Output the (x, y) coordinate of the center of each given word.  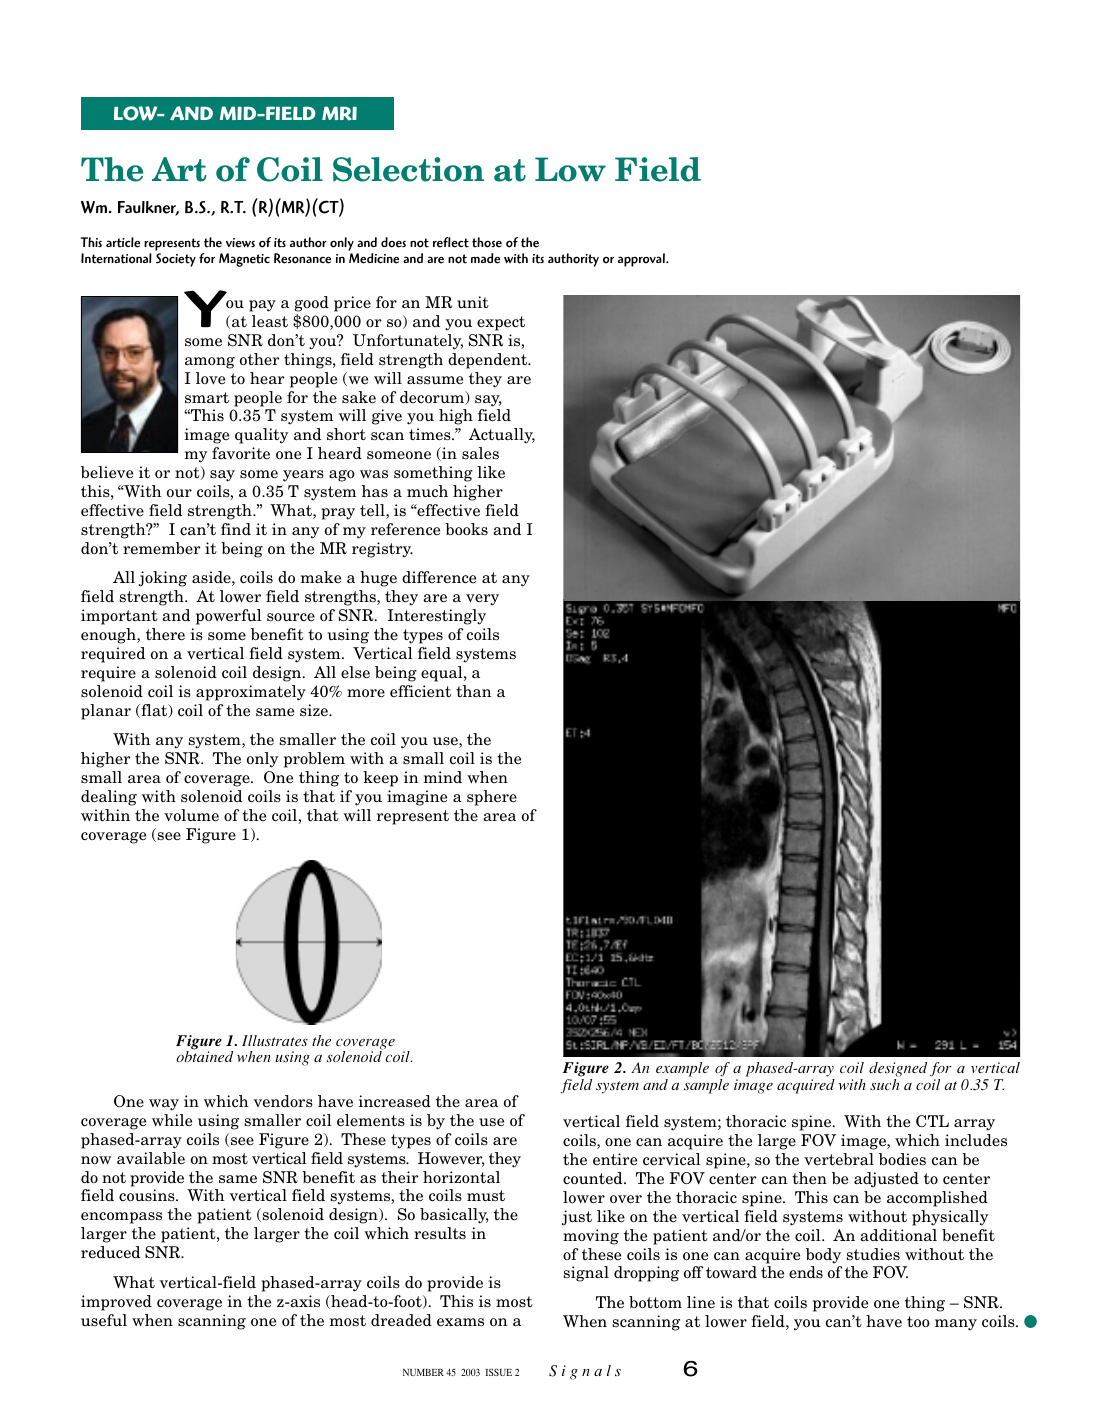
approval (642, 260)
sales (480, 453)
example (682, 1071)
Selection (408, 169)
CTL (932, 1121)
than (474, 691)
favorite (241, 453)
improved (116, 1303)
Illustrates (275, 1040)
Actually (502, 436)
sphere (492, 798)
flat (154, 711)
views (240, 243)
